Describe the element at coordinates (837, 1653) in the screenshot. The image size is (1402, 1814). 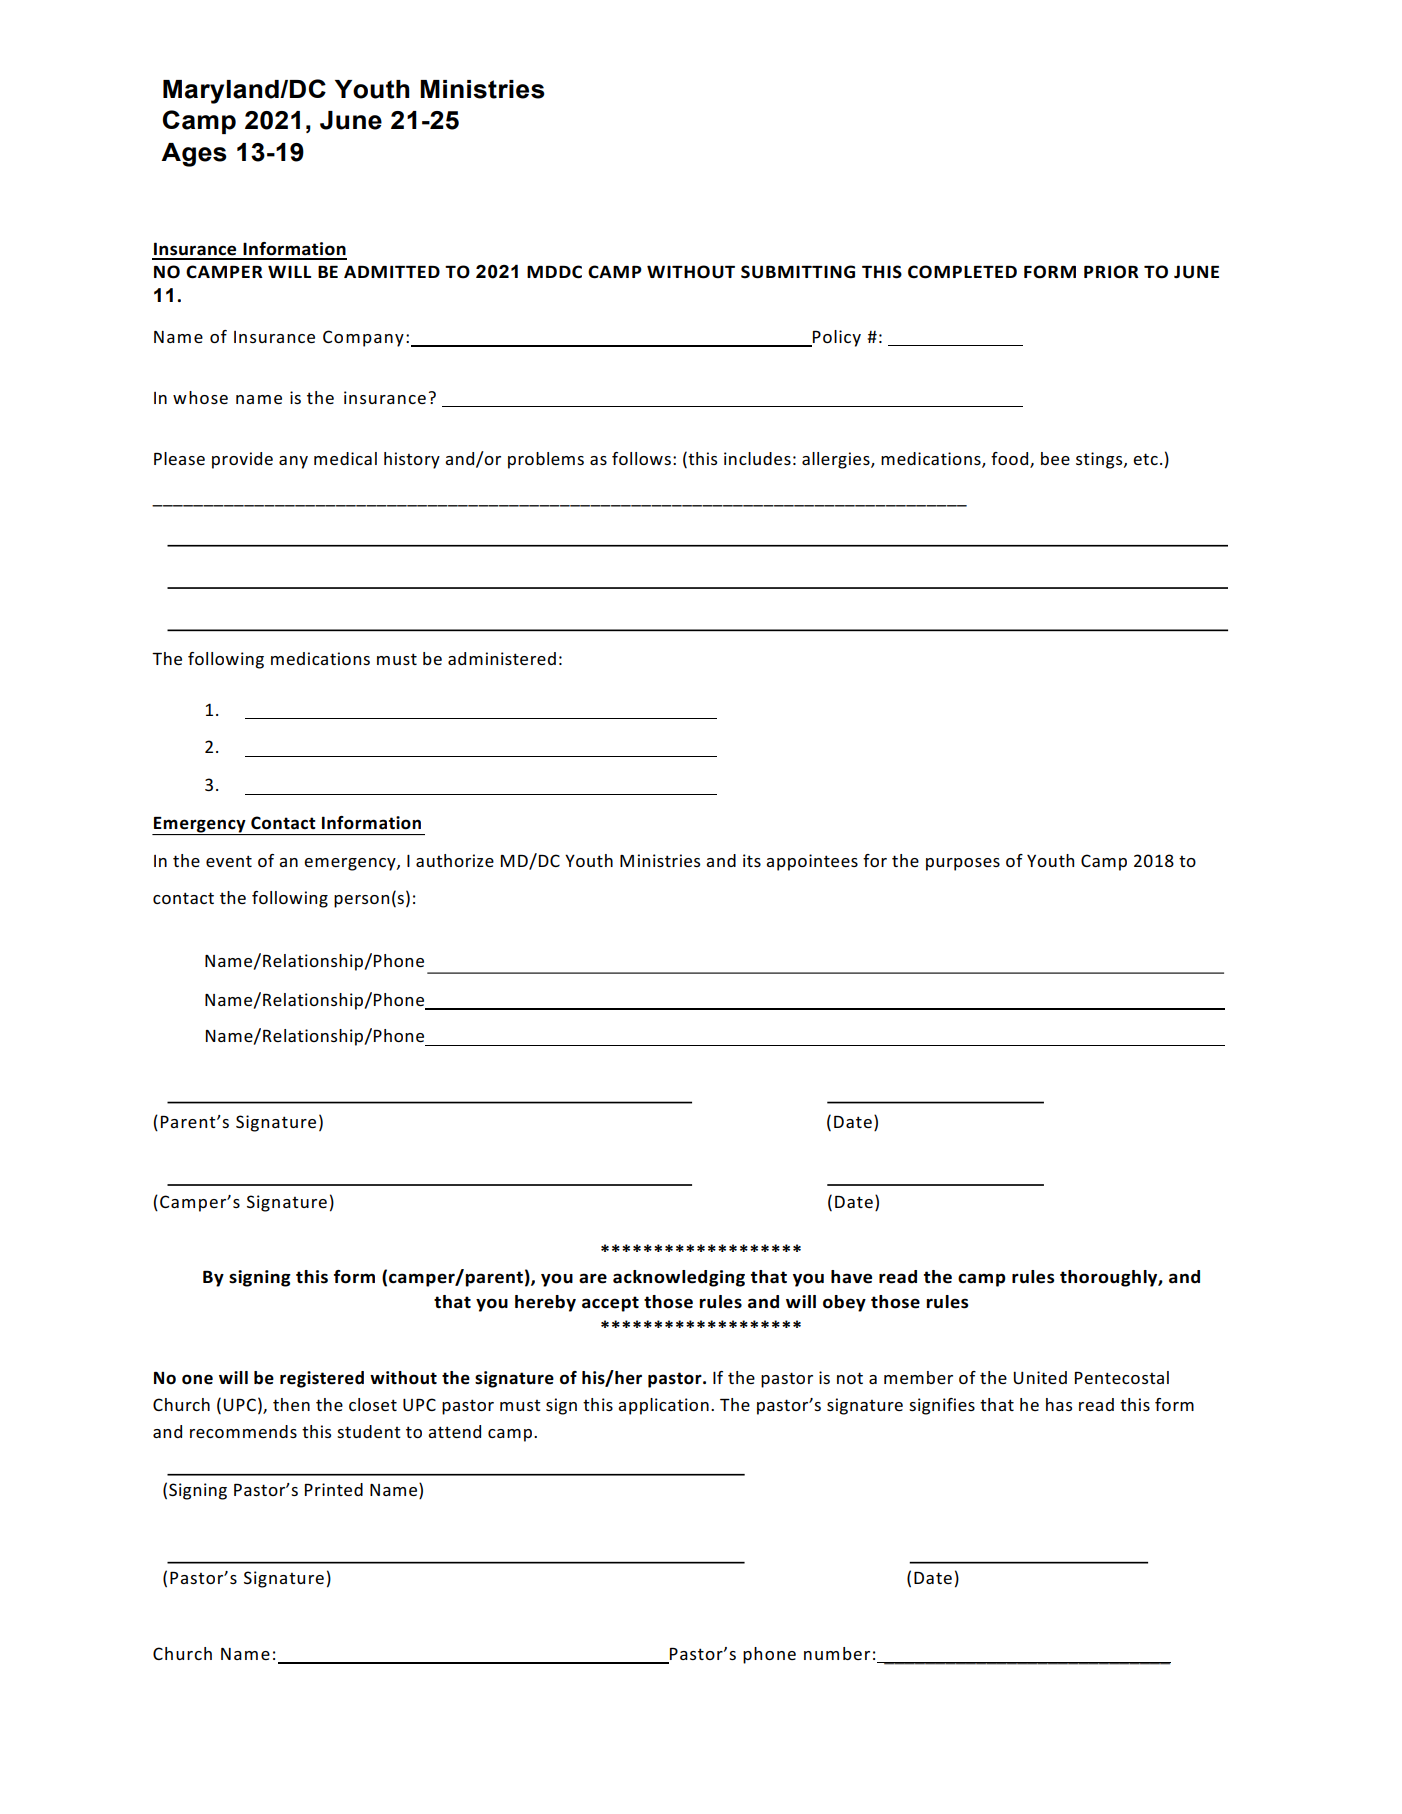
I see `number` at that location.
